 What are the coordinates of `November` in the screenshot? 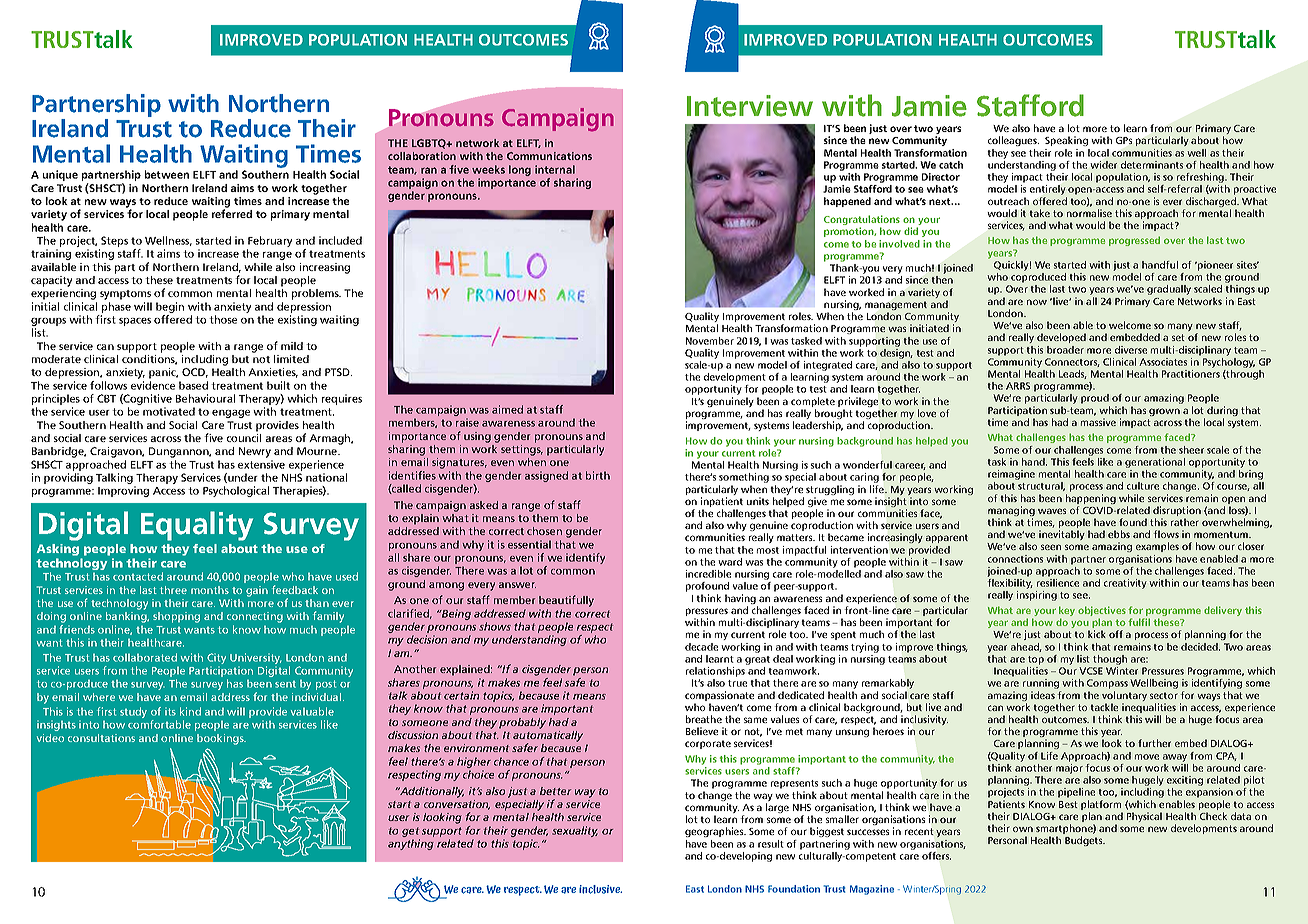 It's located at (710, 341).
